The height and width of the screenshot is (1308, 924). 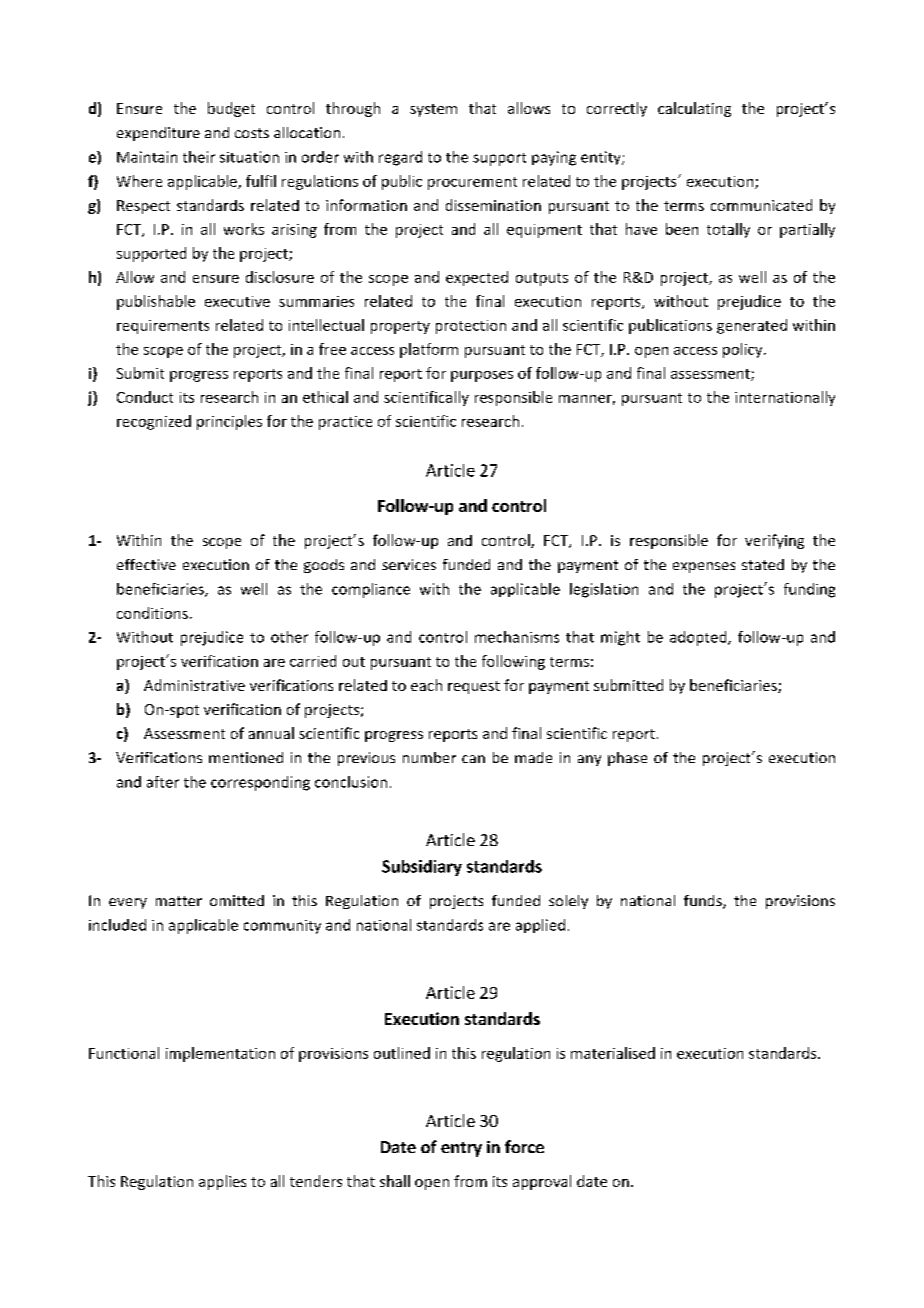 I want to click on Administrative, so click(x=194, y=685).
